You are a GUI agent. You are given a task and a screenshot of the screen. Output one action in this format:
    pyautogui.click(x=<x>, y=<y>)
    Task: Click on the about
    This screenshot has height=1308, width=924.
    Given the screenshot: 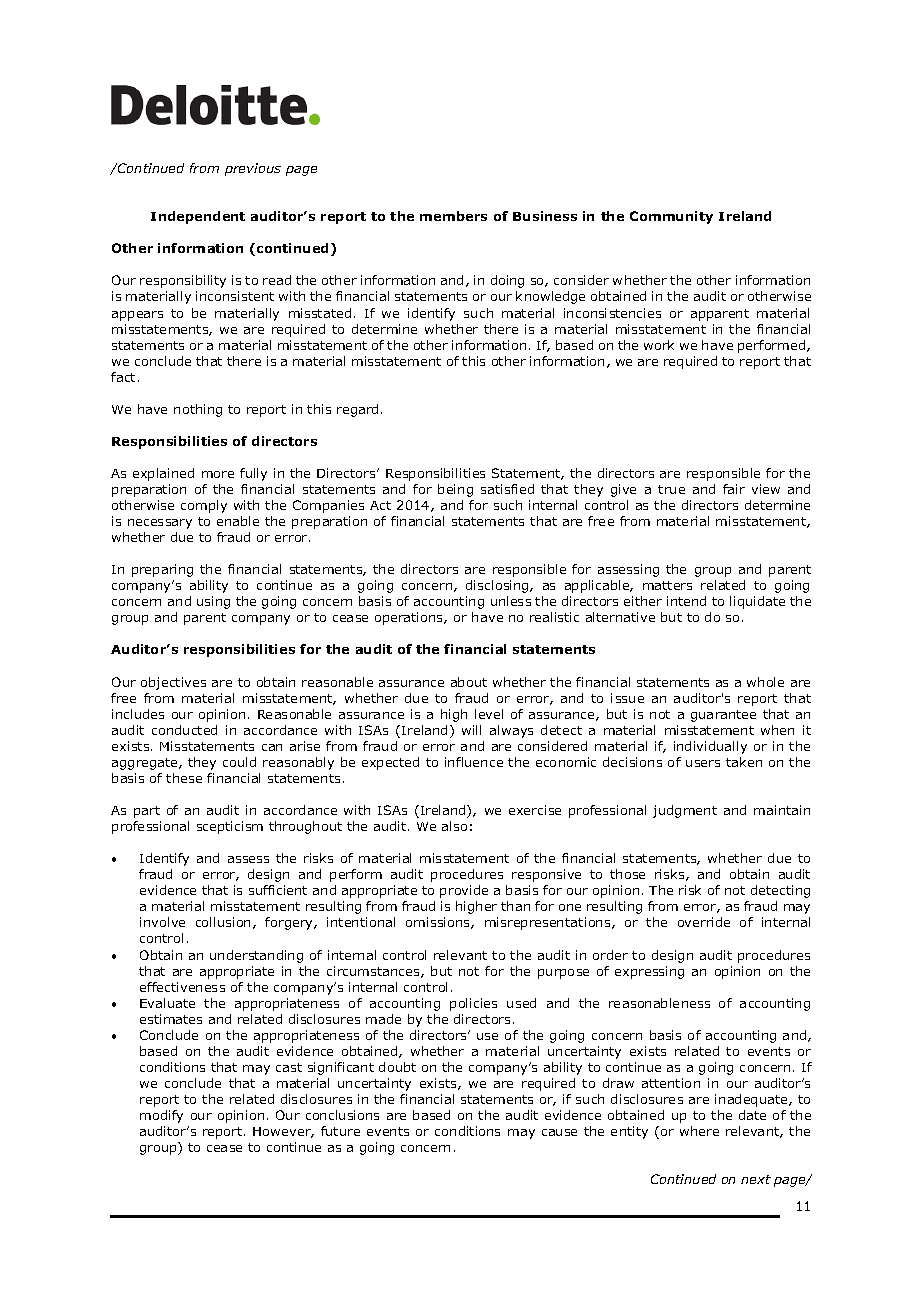 What is the action you would take?
    pyautogui.click(x=469, y=682)
